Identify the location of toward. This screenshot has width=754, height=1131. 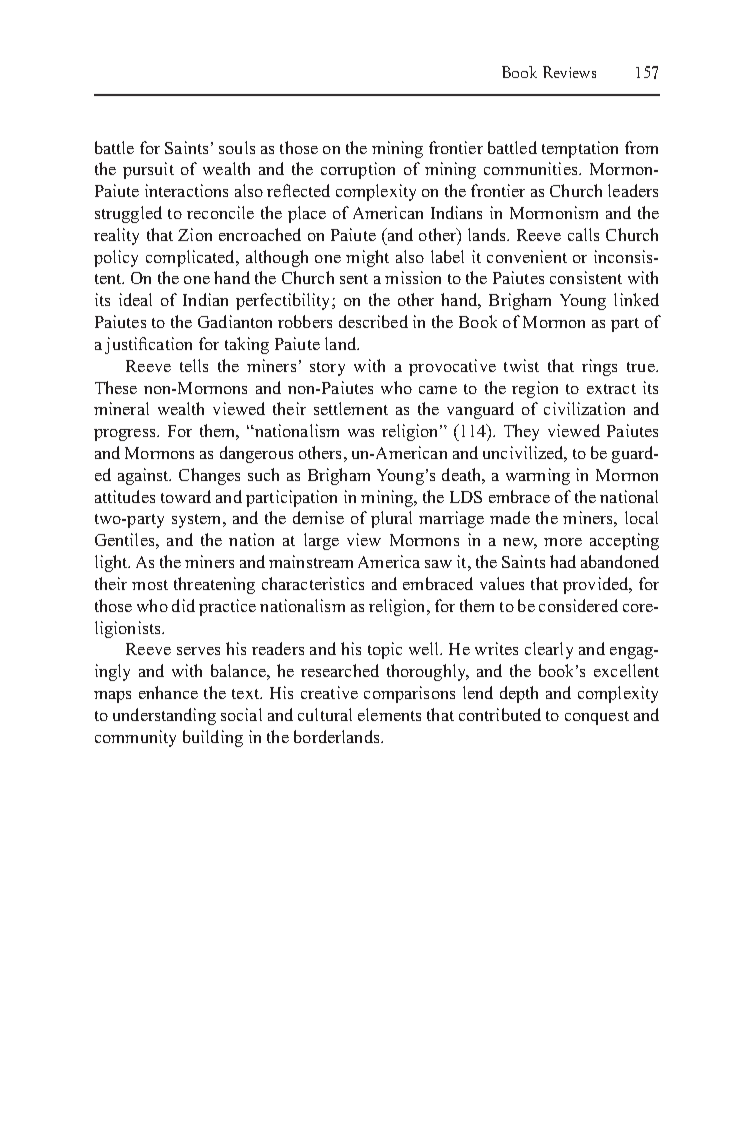
(186, 496).
